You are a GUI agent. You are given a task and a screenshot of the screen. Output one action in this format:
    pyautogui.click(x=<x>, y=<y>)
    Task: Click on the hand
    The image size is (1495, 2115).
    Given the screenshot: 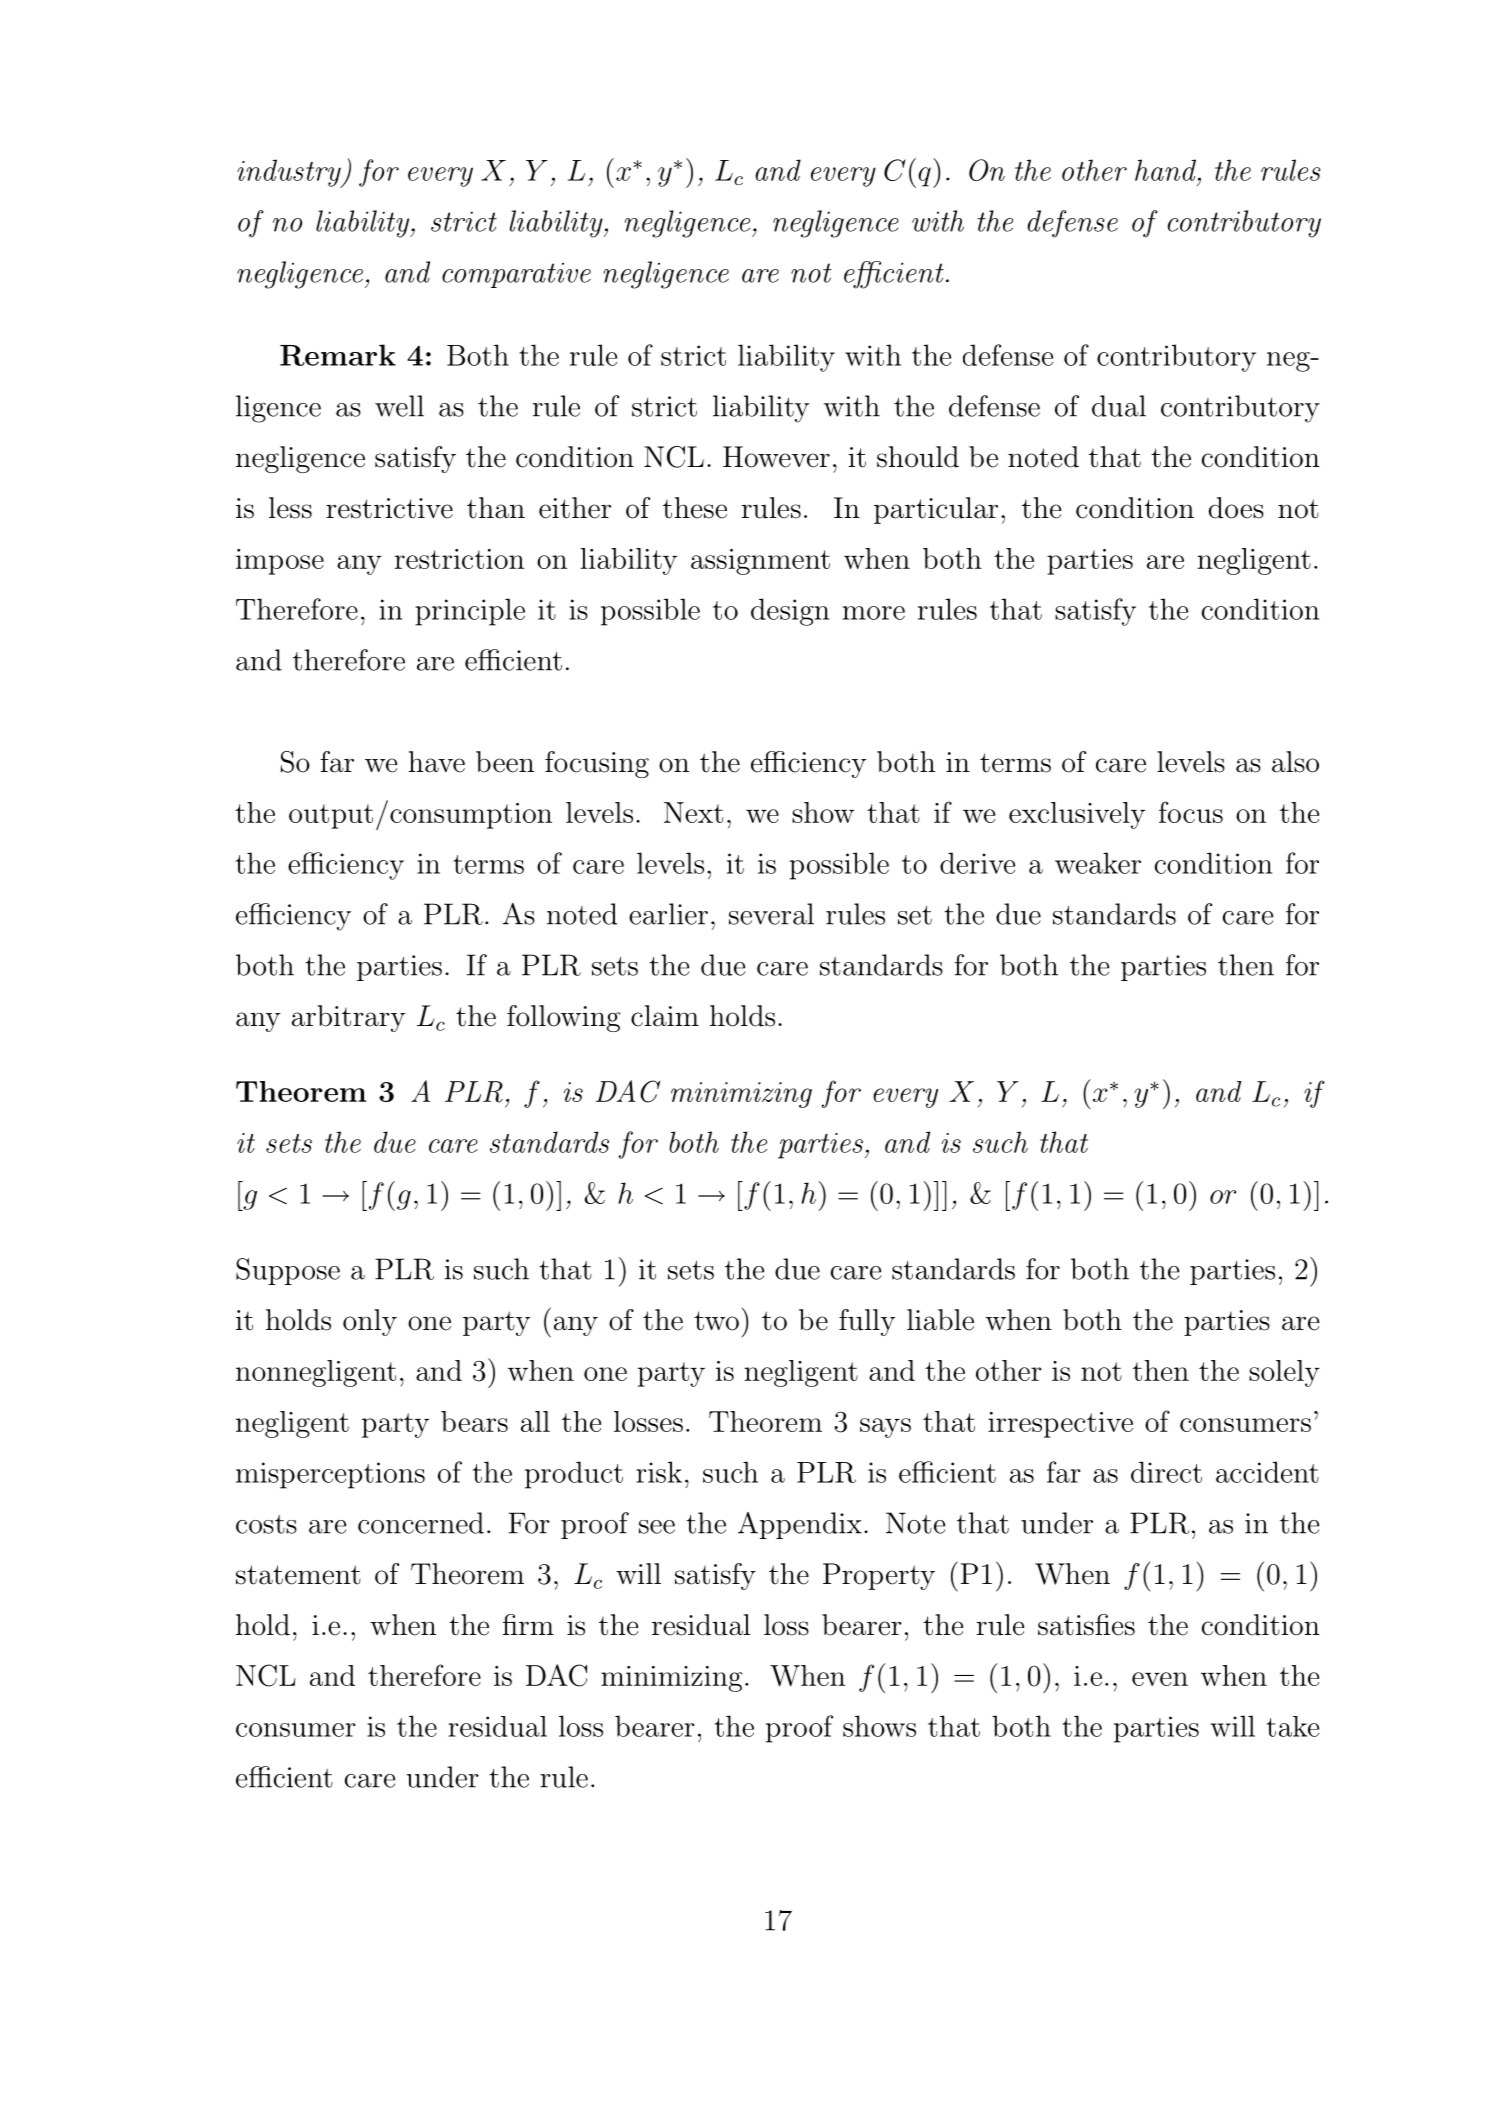 What is the action you would take?
    pyautogui.click(x=1165, y=170)
